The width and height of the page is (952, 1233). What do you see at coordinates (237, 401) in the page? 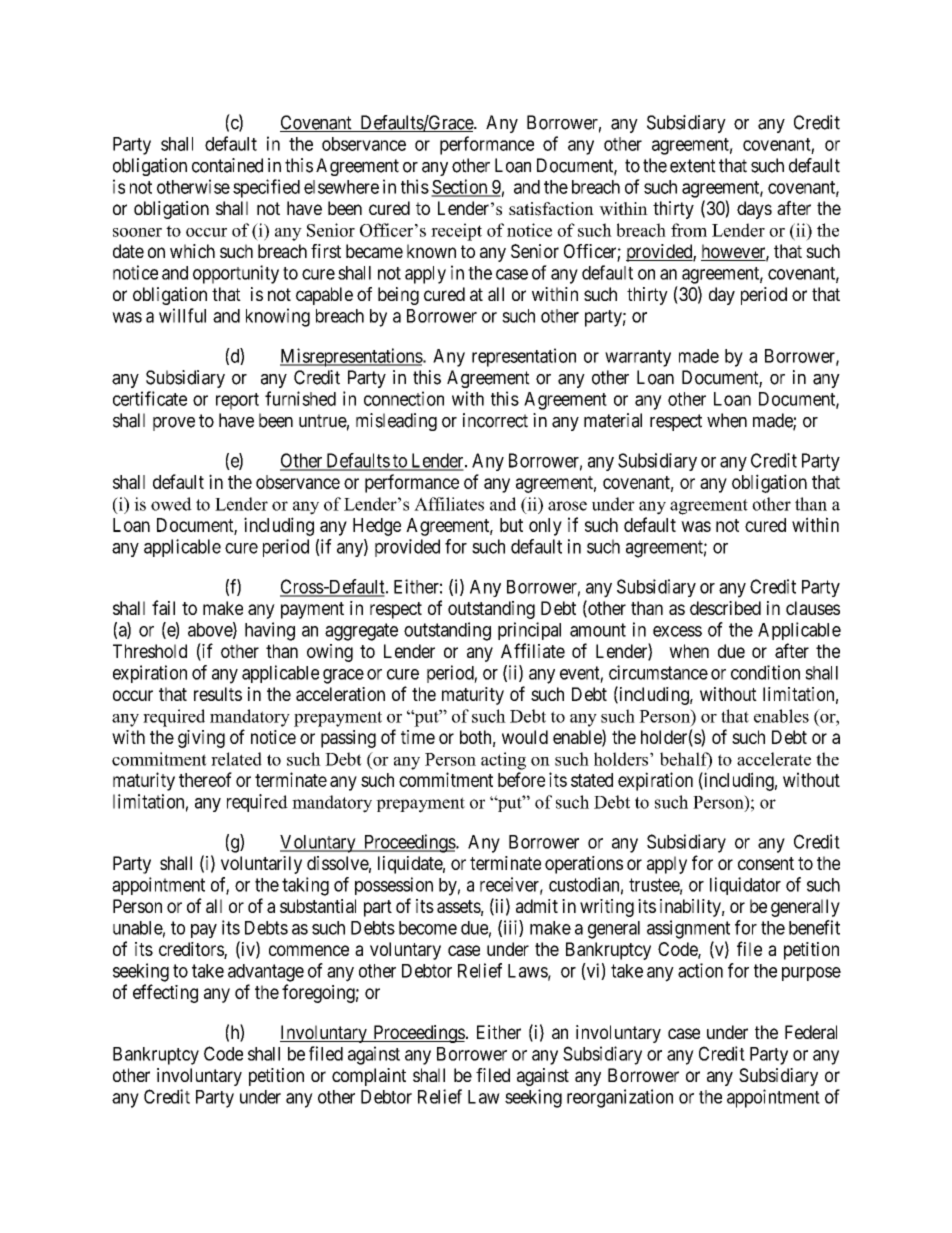
I see `report` at bounding box center [237, 401].
